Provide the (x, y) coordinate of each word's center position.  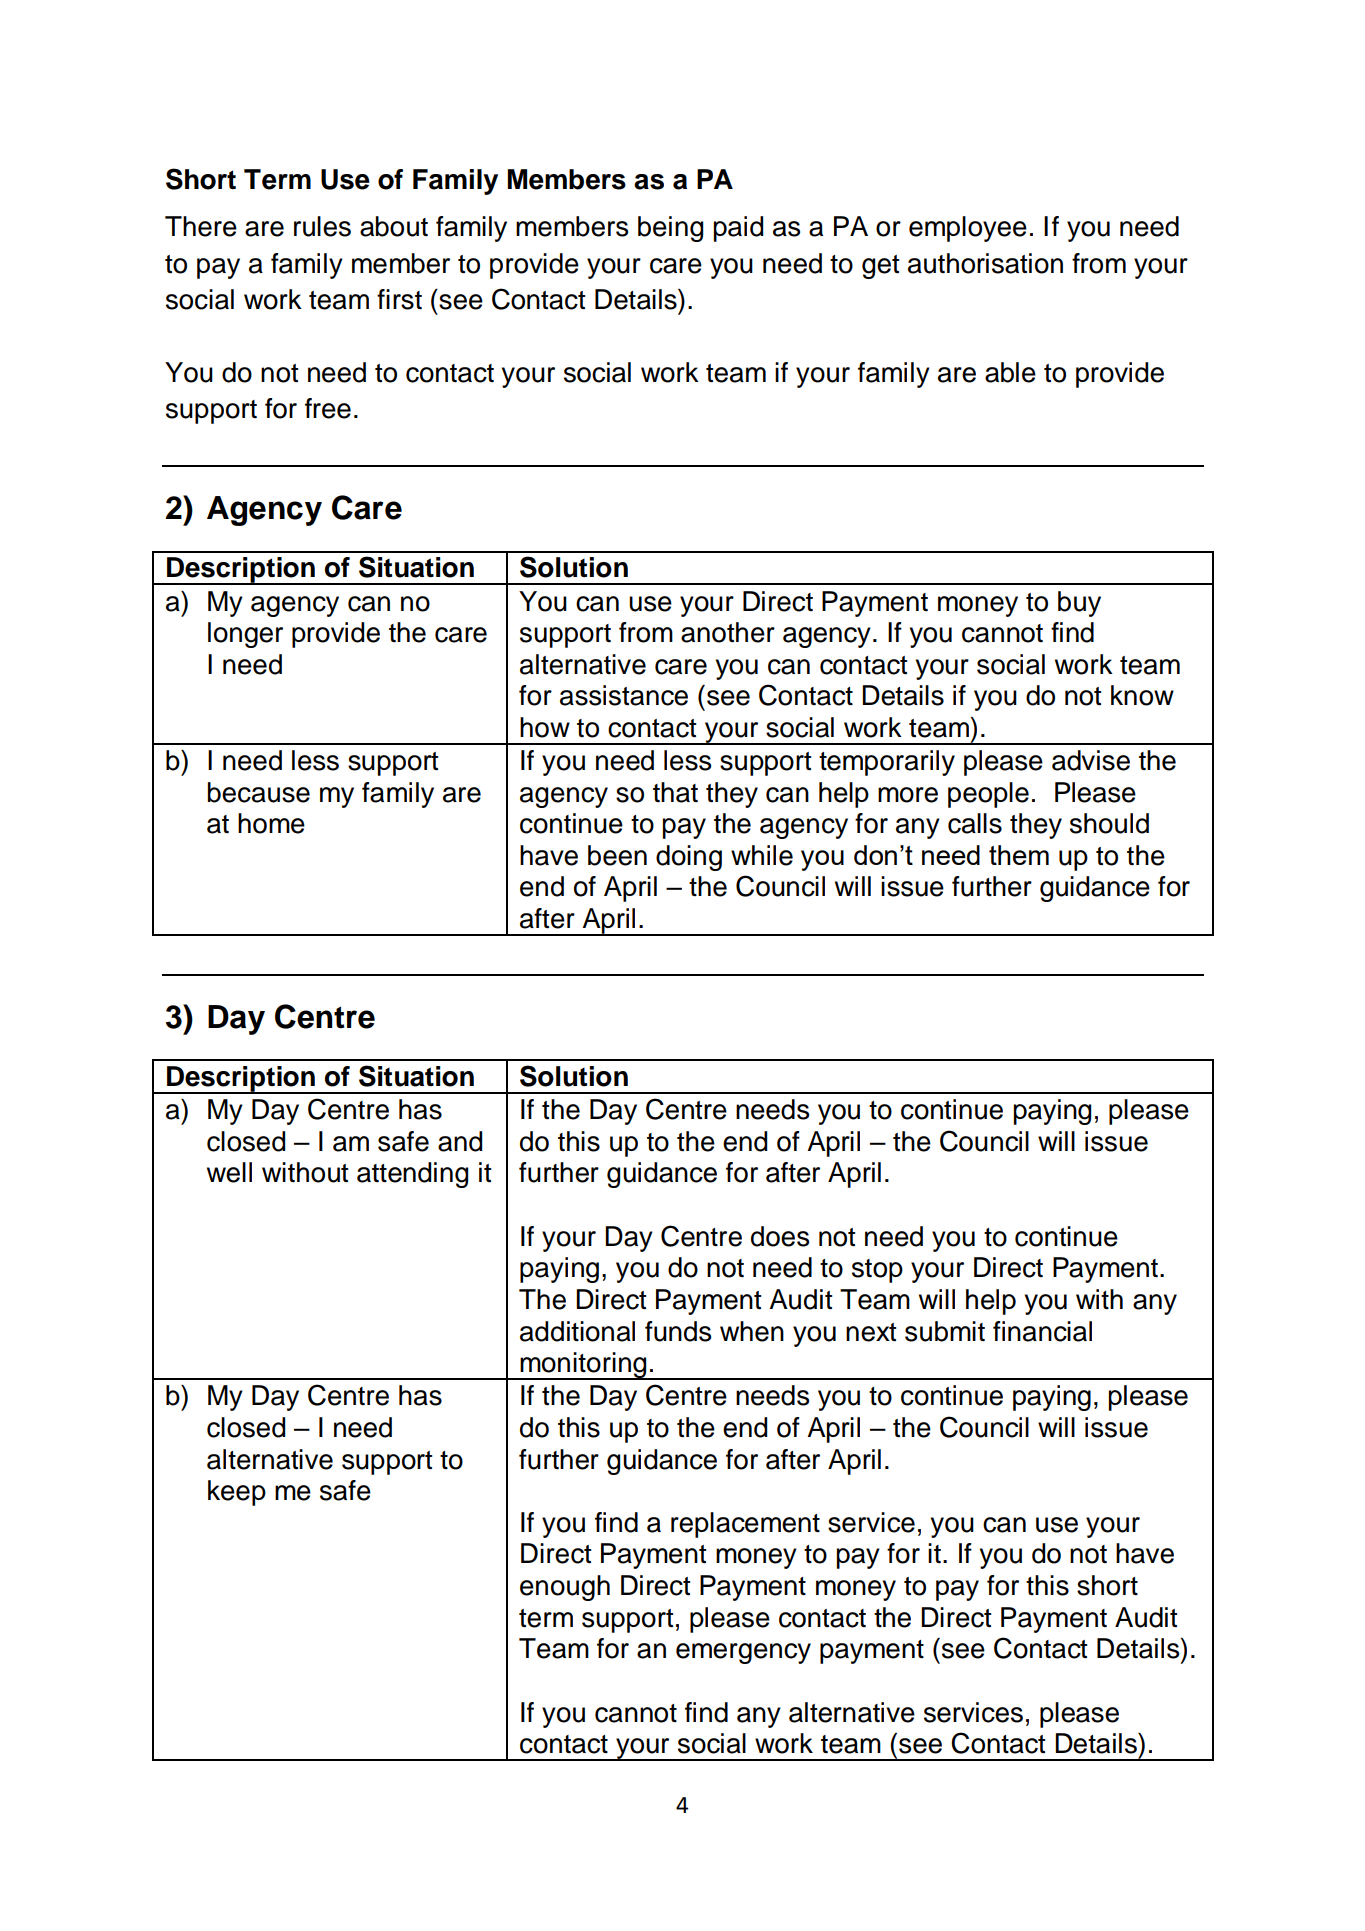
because (259, 792)
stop (877, 1271)
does (780, 1236)
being (670, 229)
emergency (743, 1653)
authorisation (985, 263)
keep (237, 1493)
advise (1091, 760)
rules (322, 226)
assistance (624, 695)
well (229, 1172)
